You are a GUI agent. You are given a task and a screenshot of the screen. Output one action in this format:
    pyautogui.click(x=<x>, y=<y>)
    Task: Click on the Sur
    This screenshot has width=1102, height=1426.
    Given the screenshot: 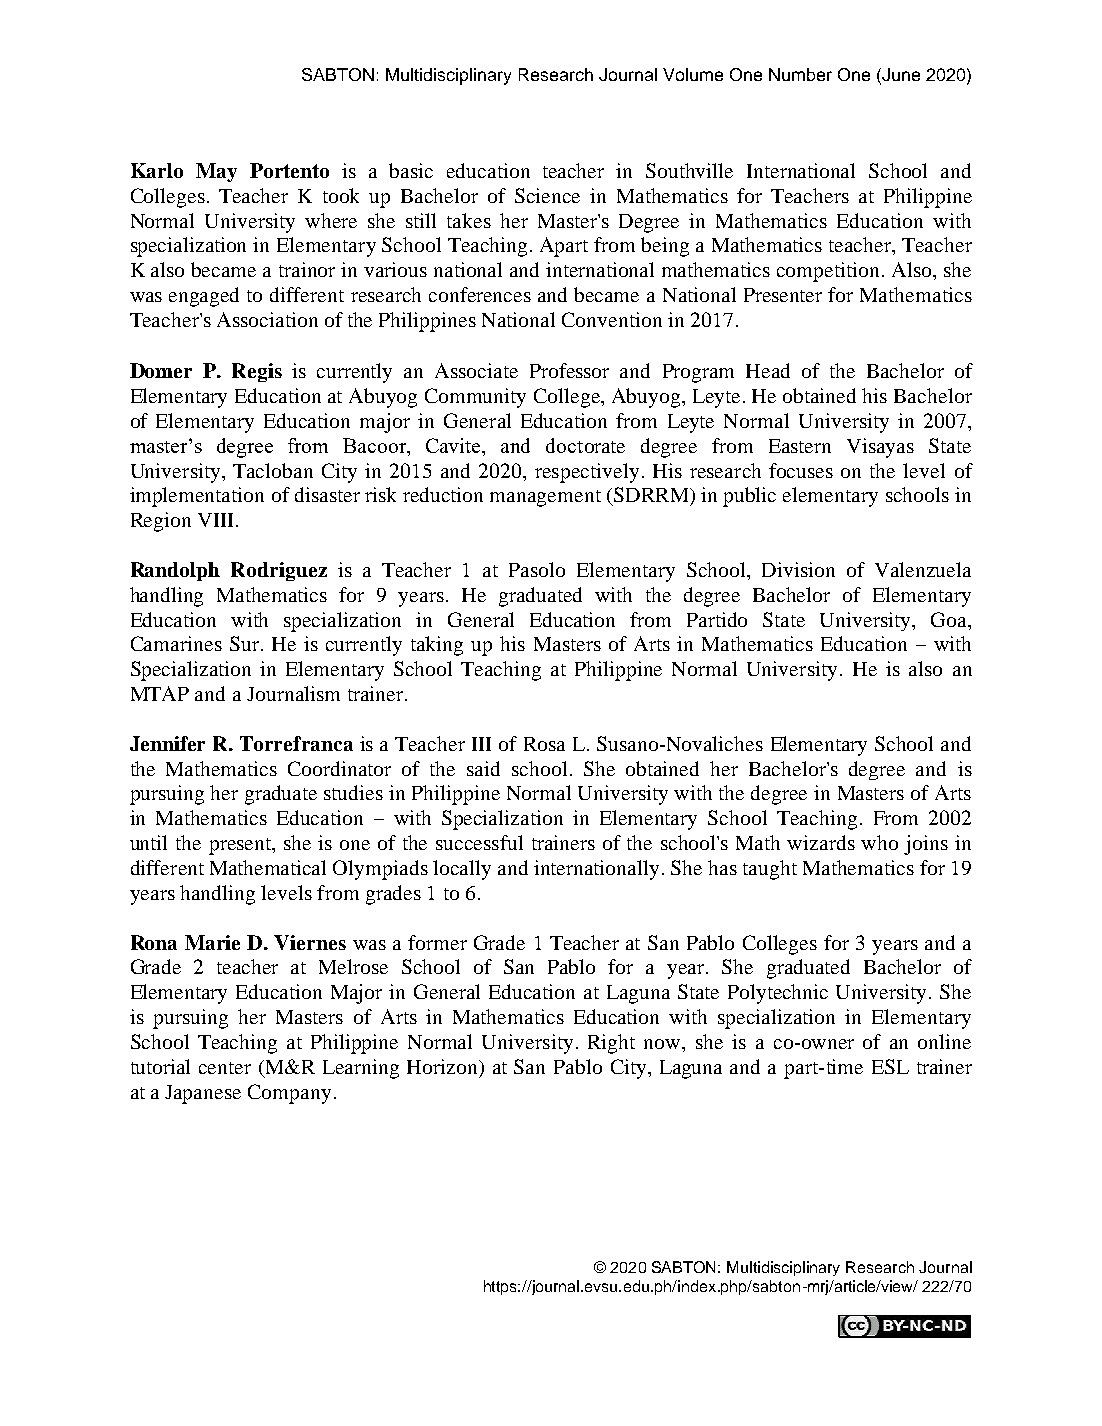 What is the action you would take?
    pyautogui.click(x=246, y=643)
